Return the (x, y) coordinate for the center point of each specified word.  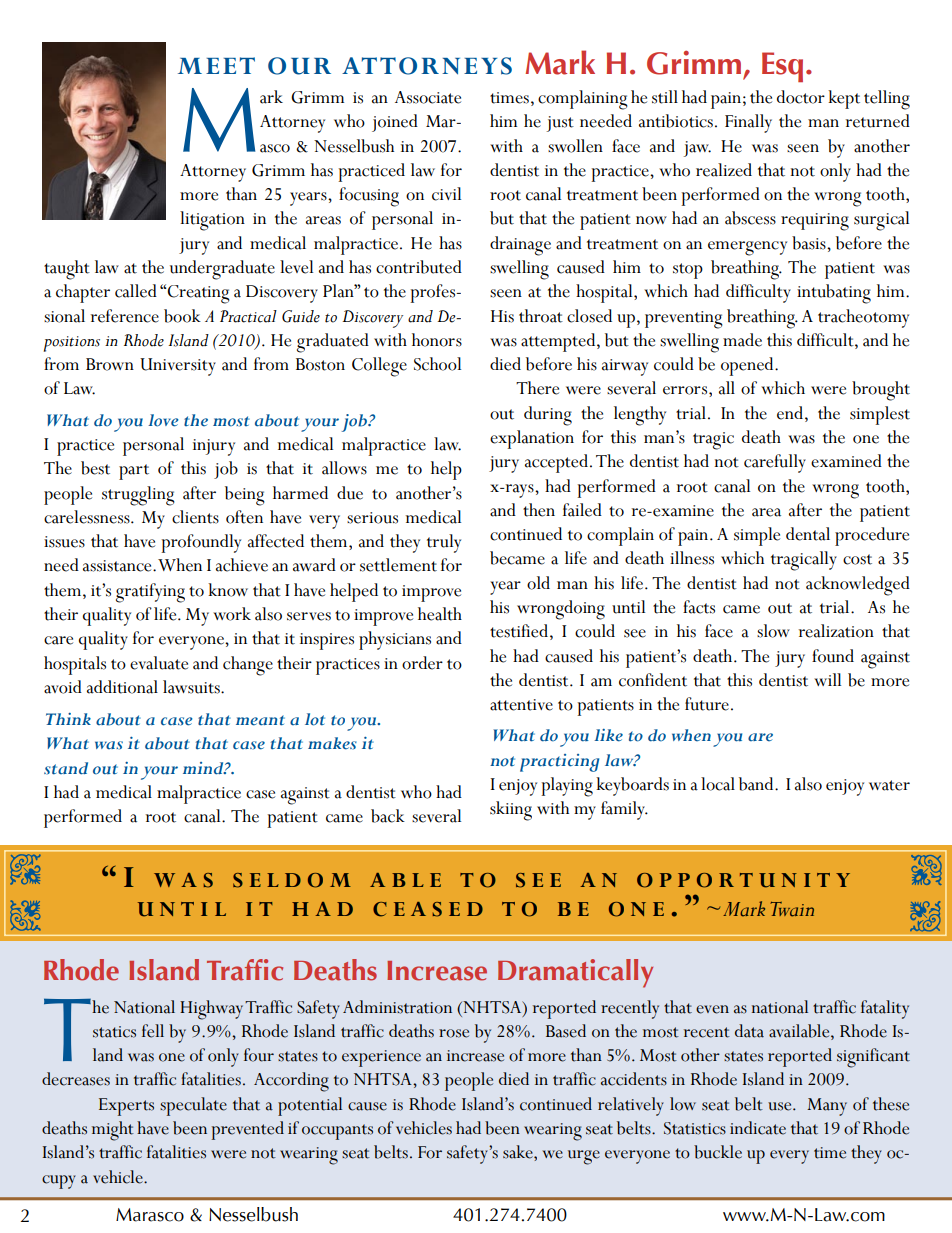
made (742, 340)
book (182, 316)
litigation (212, 221)
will (827, 679)
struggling (138, 496)
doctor (801, 97)
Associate (428, 97)
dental (808, 534)
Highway (211, 1010)
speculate (193, 1106)
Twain (792, 909)
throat (541, 316)
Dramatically (575, 973)
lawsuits (192, 687)
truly (444, 543)
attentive (521, 705)
